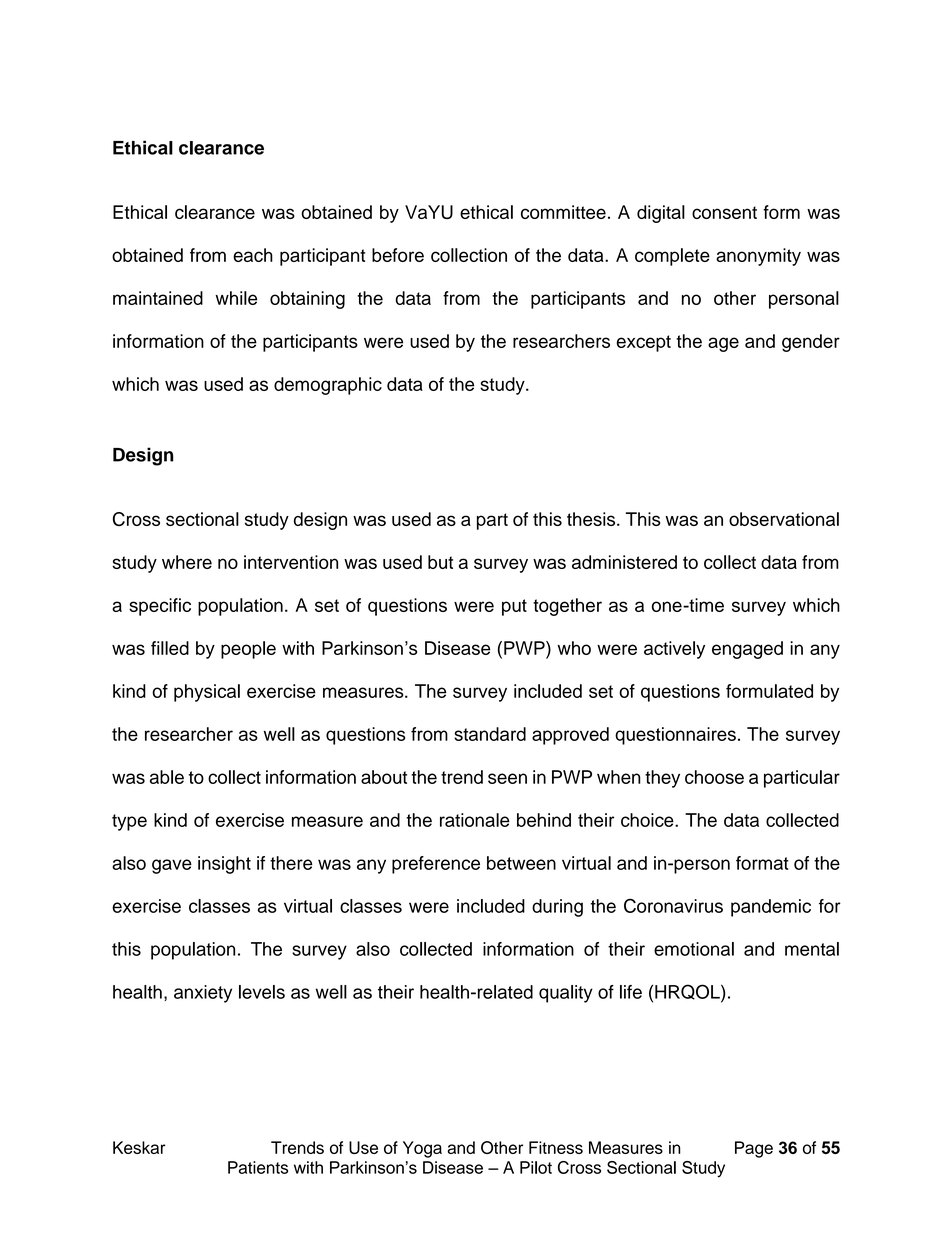  I want to click on where, so click(187, 562).
